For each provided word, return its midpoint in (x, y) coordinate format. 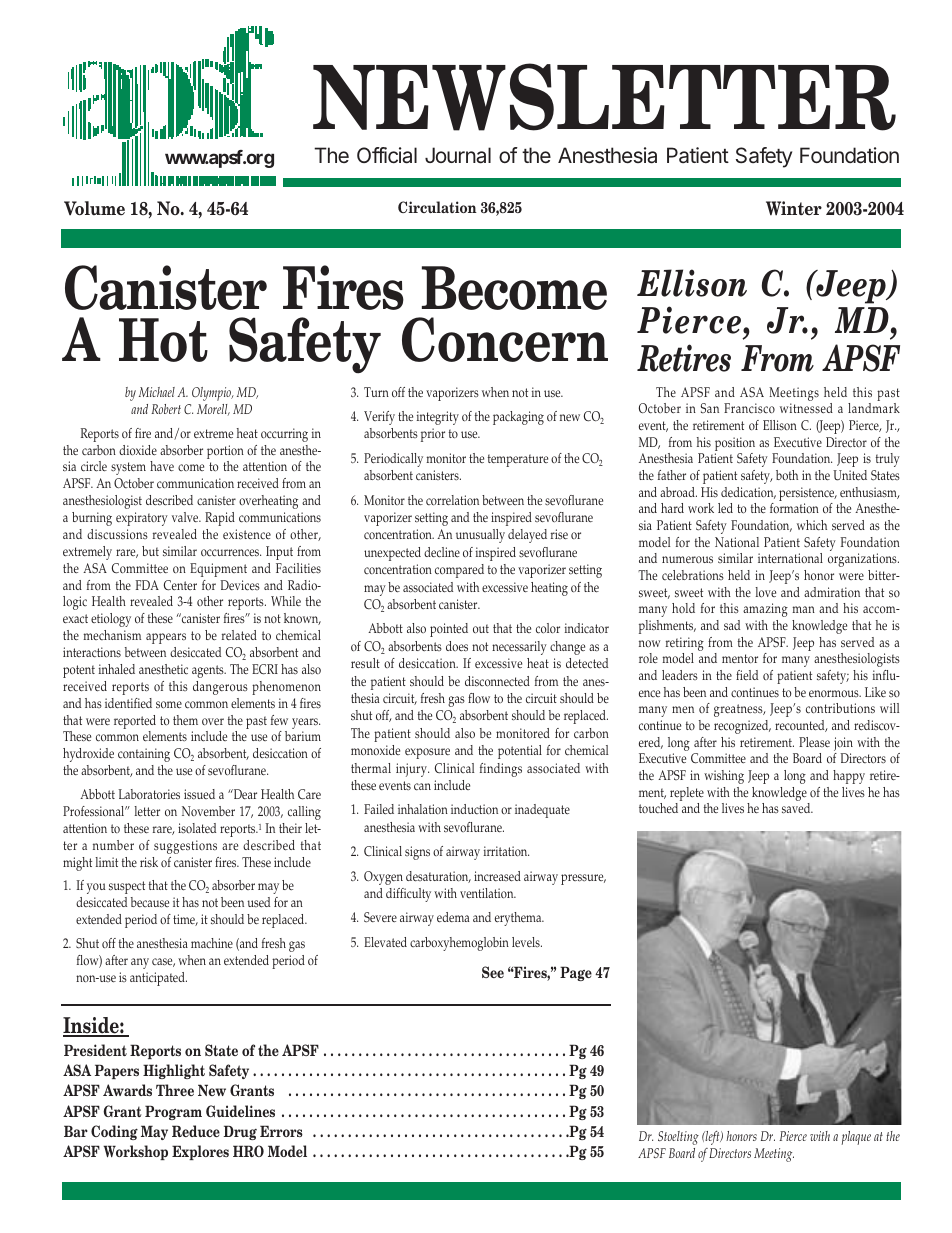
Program (173, 1112)
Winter (794, 208)
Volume (94, 208)
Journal (458, 155)
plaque (856, 1138)
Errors (281, 1131)
